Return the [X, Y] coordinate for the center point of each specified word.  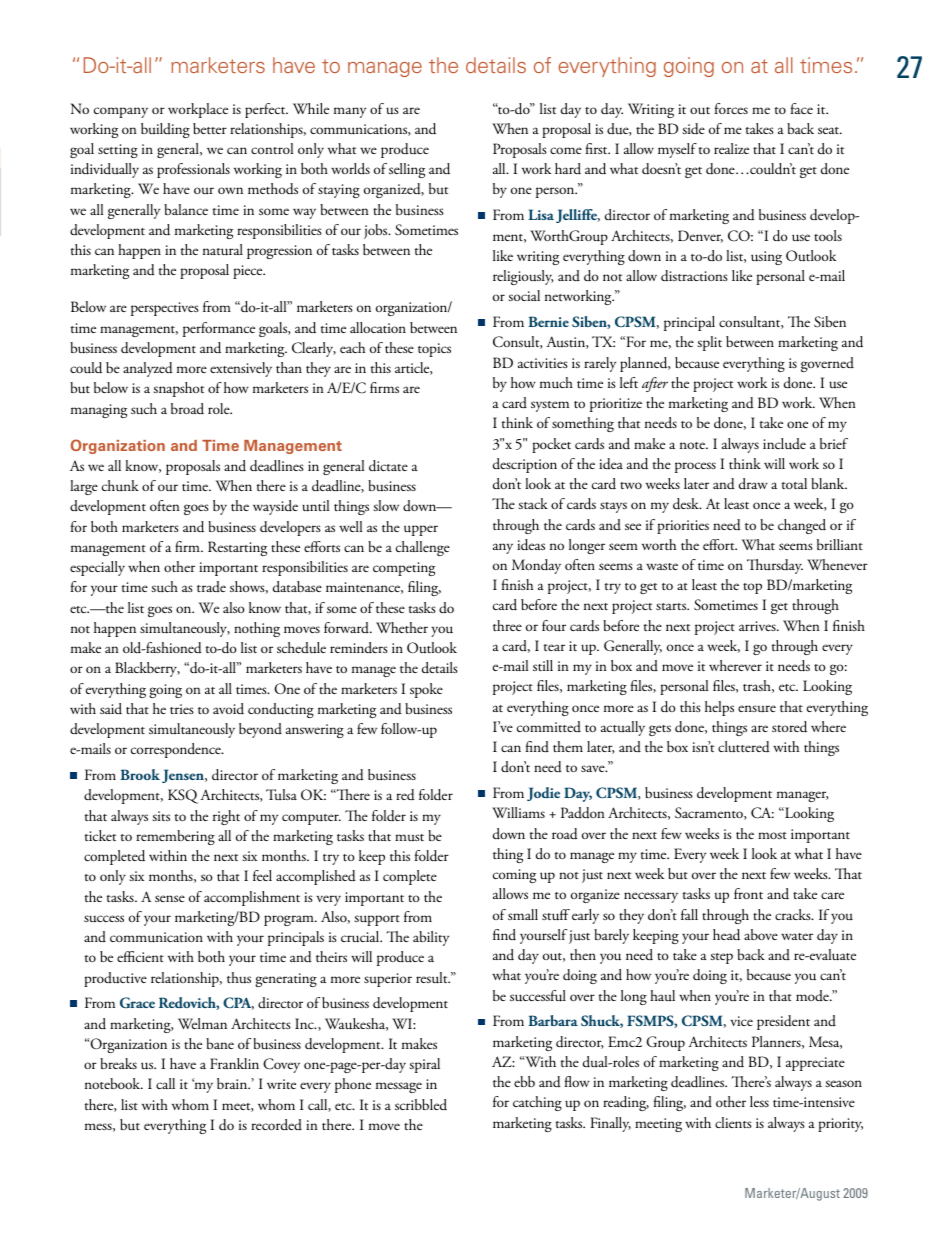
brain [233, 1083]
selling [407, 170]
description [525, 465]
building [165, 130]
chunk [120, 486]
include [784, 444]
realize [731, 148]
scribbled [421, 1105]
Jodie [543, 794]
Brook [140, 774]
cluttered [744, 747]
